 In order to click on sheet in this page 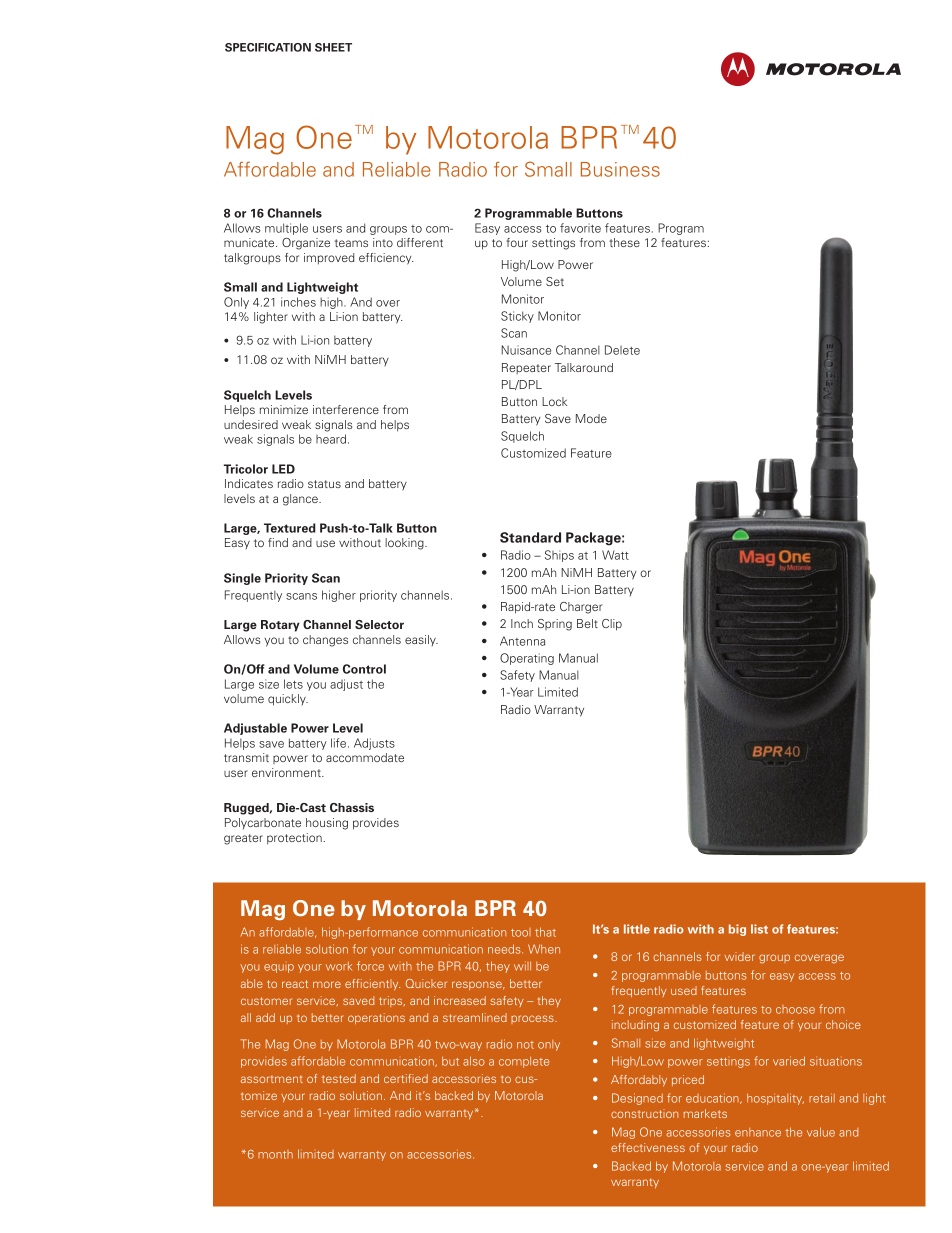, I will do `click(333, 47)`.
